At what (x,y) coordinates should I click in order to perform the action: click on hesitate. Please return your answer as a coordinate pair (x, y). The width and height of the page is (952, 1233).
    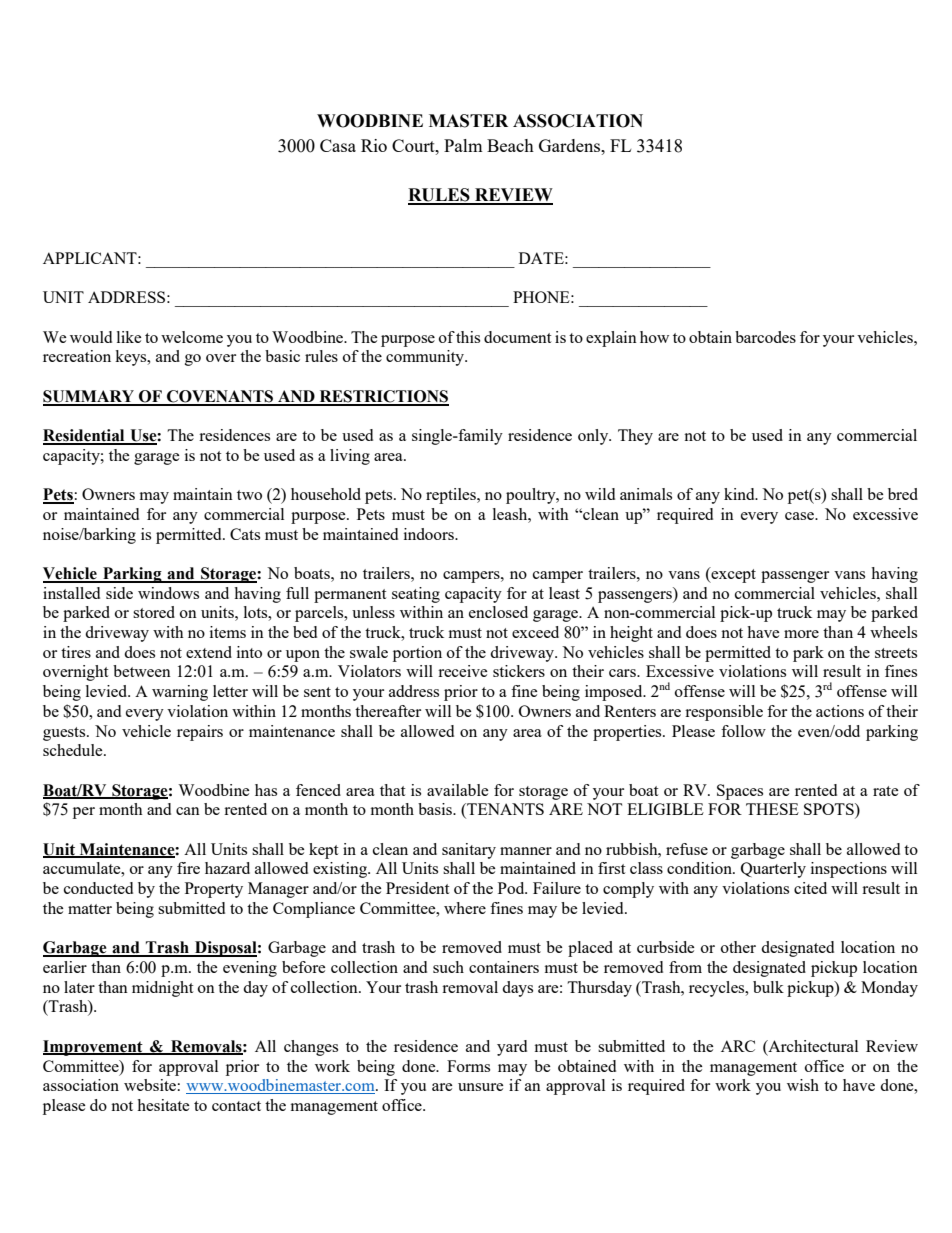
    Looking at the image, I should click on (163, 1105).
